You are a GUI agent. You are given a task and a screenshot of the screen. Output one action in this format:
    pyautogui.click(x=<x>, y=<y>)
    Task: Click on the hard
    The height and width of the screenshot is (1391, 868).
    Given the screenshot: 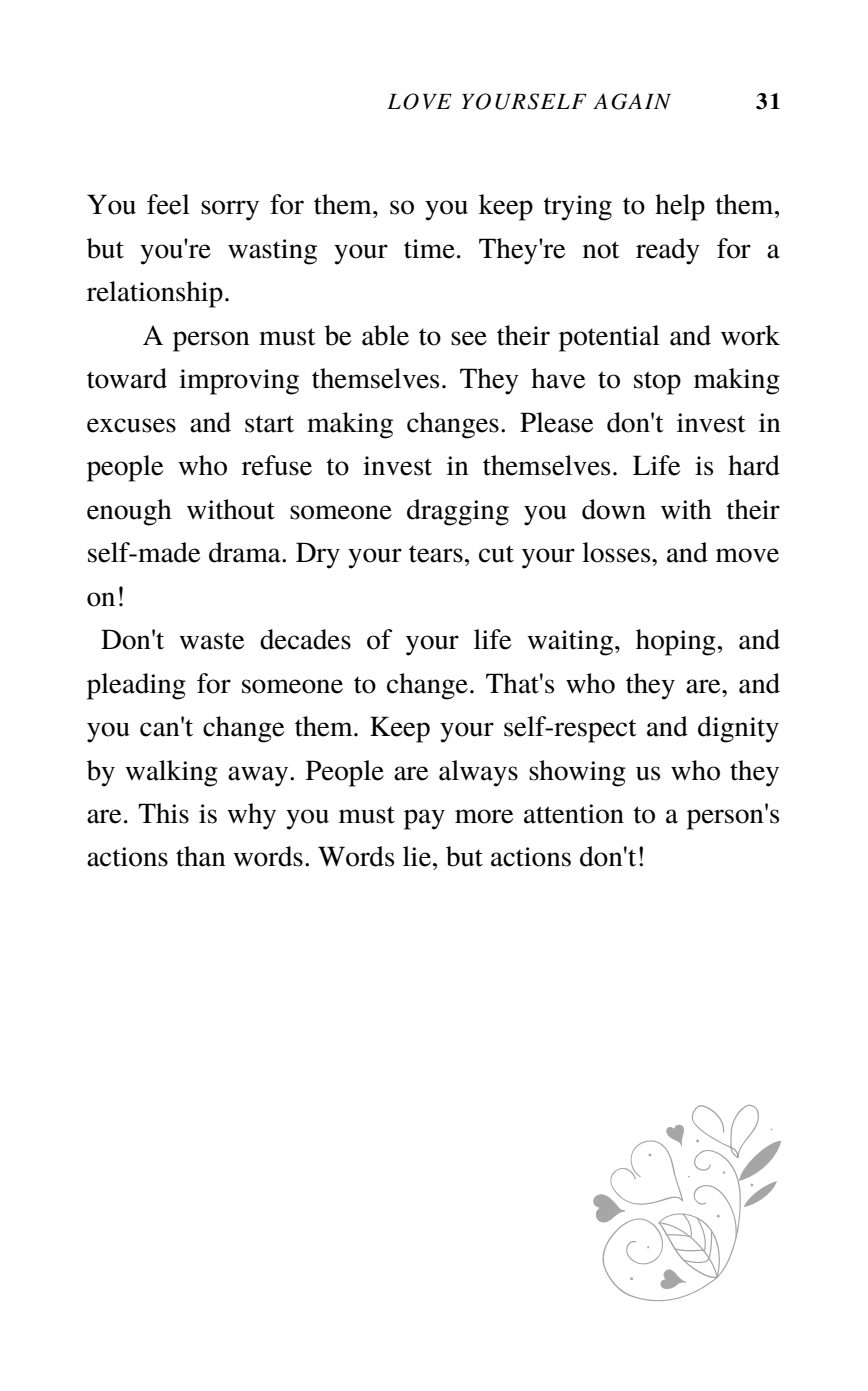 What is the action you would take?
    pyautogui.click(x=754, y=465)
